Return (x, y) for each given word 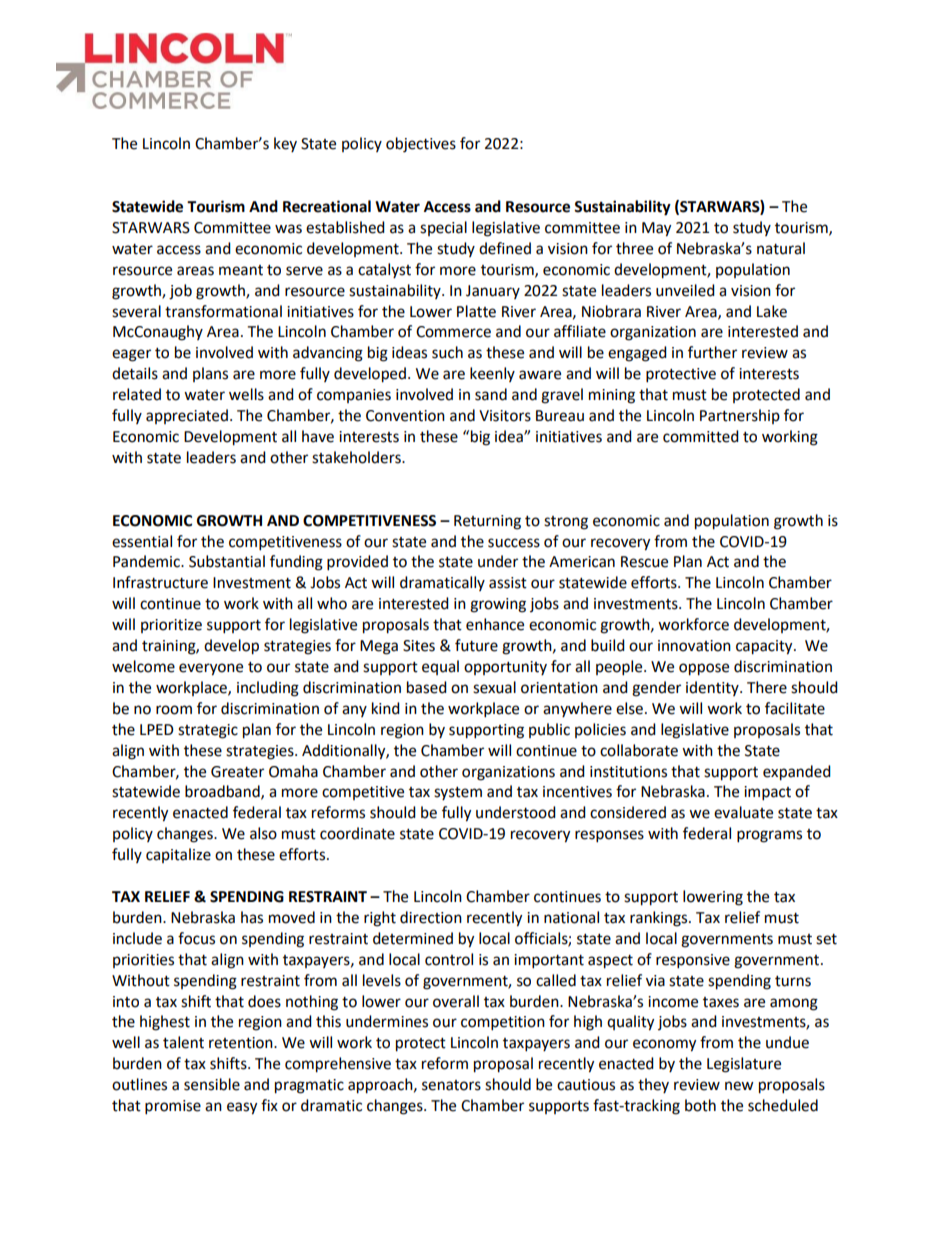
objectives (421, 145)
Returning (487, 522)
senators (451, 1085)
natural (781, 248)
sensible (212, 1084)
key (285, 144)
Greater (237, 772)
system (458, 793)
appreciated (187, 416)
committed (701, 436)
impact (767, 793)
